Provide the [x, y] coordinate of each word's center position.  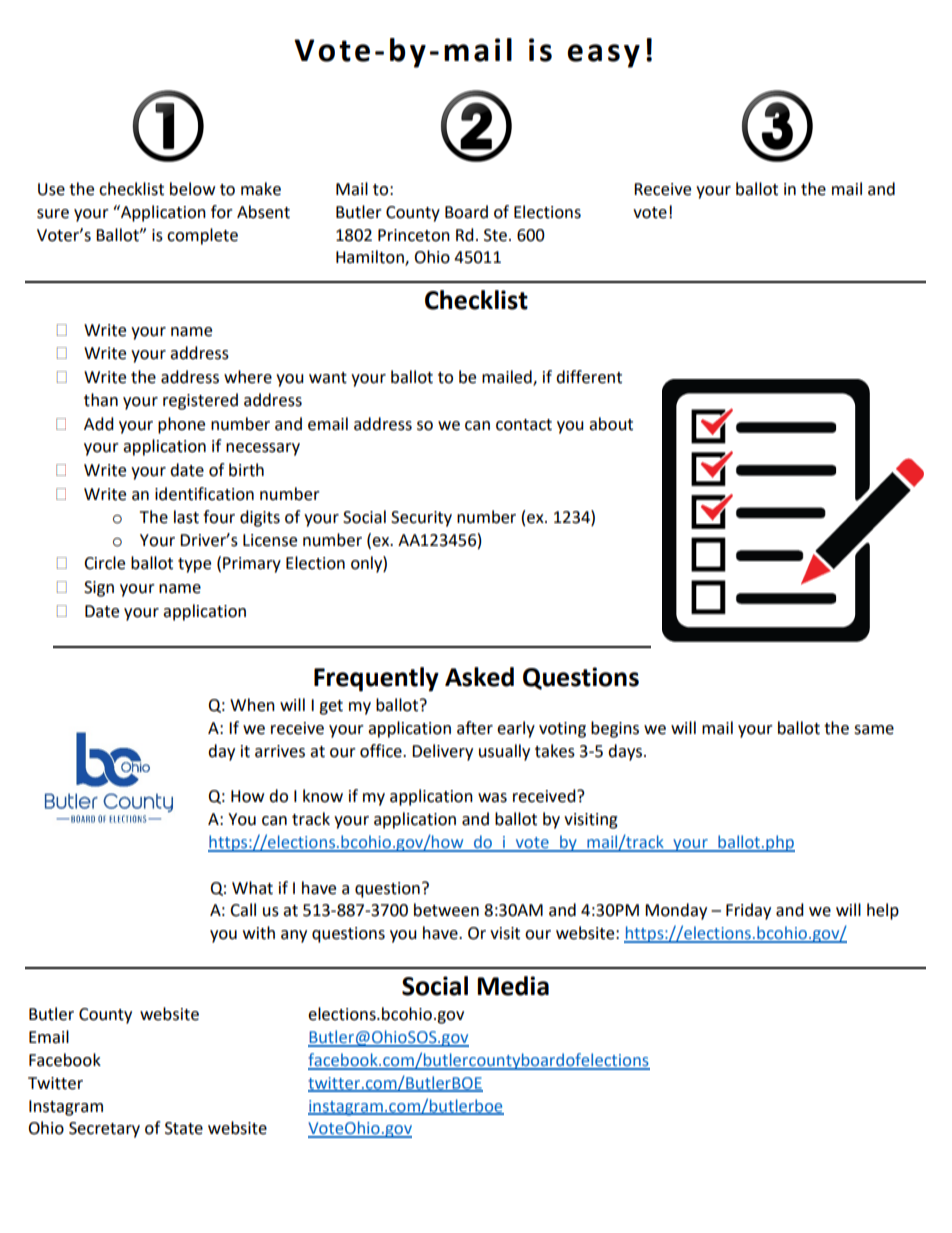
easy [603, 56]
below [192, 189]
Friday [748, 911]
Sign [99, 589]
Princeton [414, 235]
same [874, 730]
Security [421, 519]
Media [513, 986]
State [184, 1128]
